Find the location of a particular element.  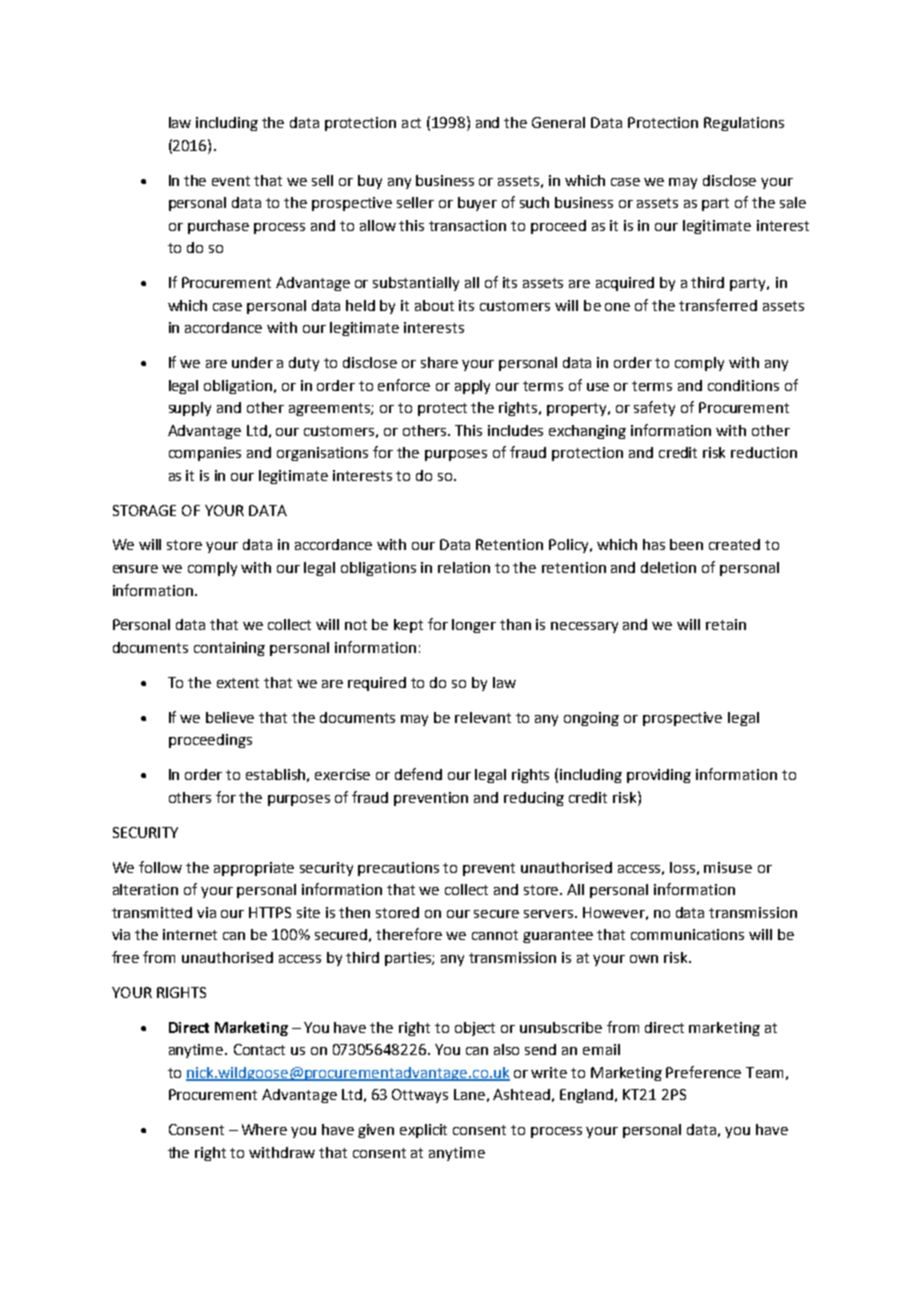

Where is located at coordinates (264, 1129).
